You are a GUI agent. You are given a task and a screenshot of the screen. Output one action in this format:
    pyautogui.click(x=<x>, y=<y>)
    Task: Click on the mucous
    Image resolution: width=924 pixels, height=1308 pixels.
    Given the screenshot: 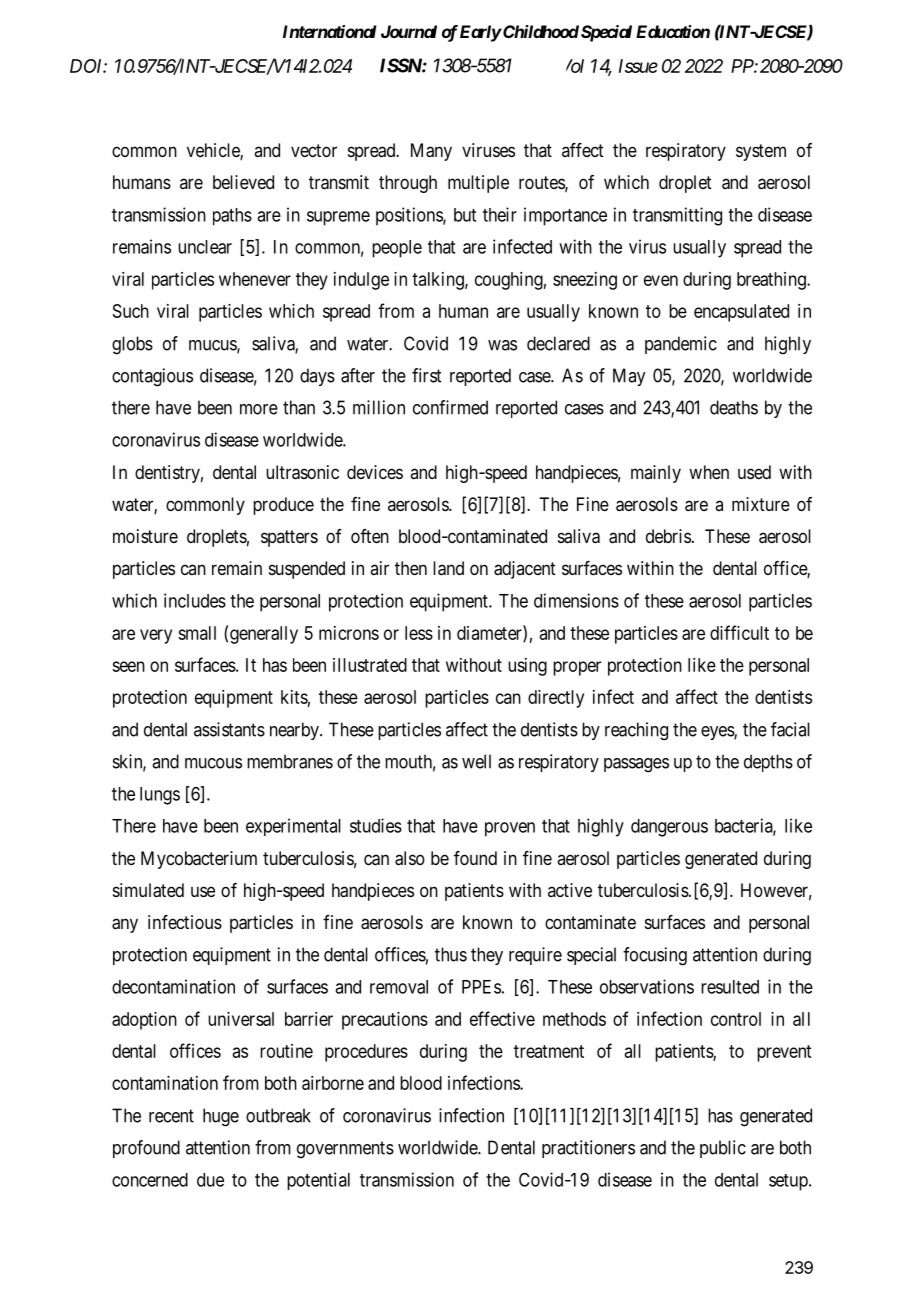 What is the action you would take?
    pyautogui.click(x=213, y=763)
